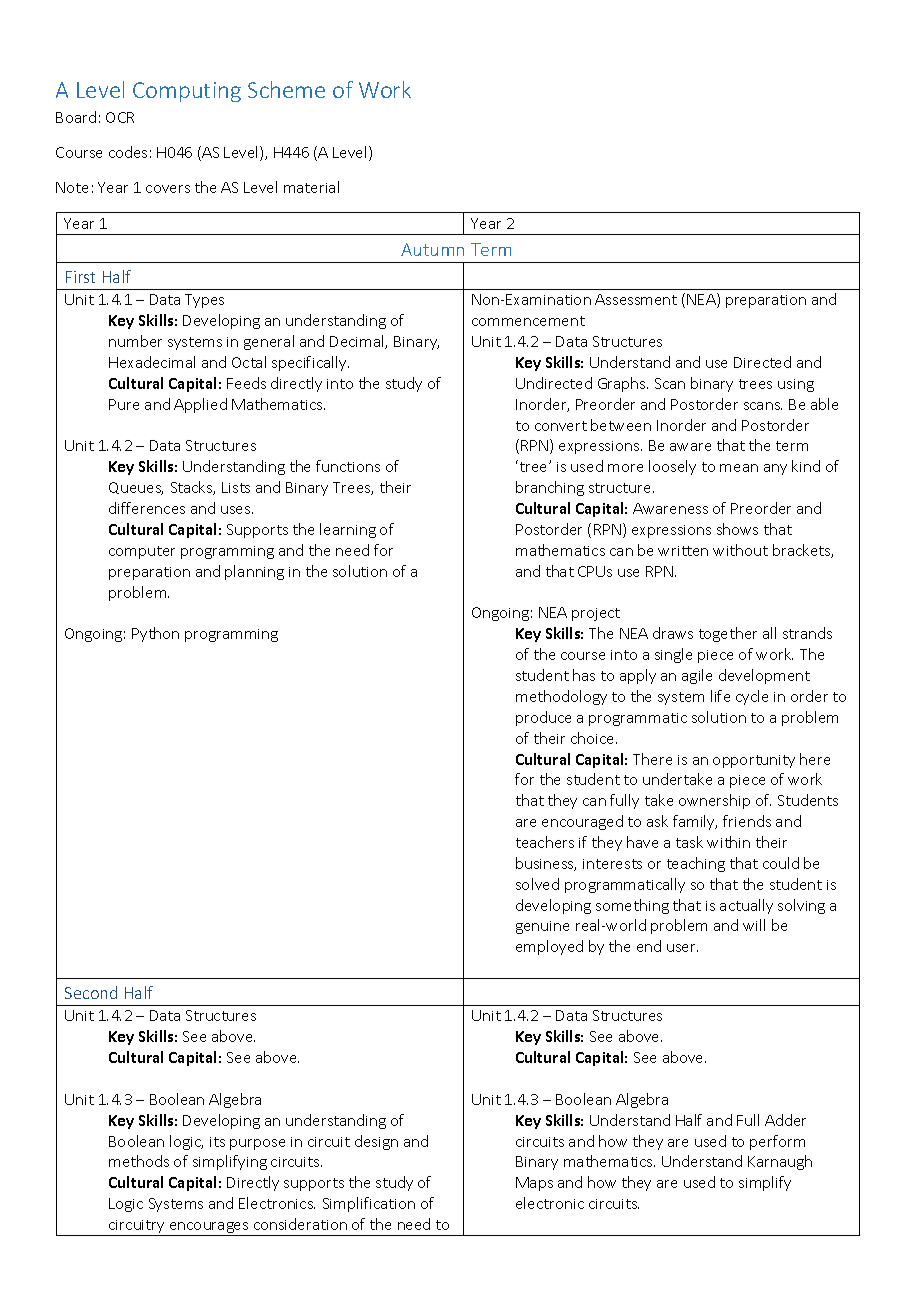 The height and width of the screenshot is (1308, 924). Describe the element at coordinates (91, 992) in the screenshot. I see `Second` at that location.
